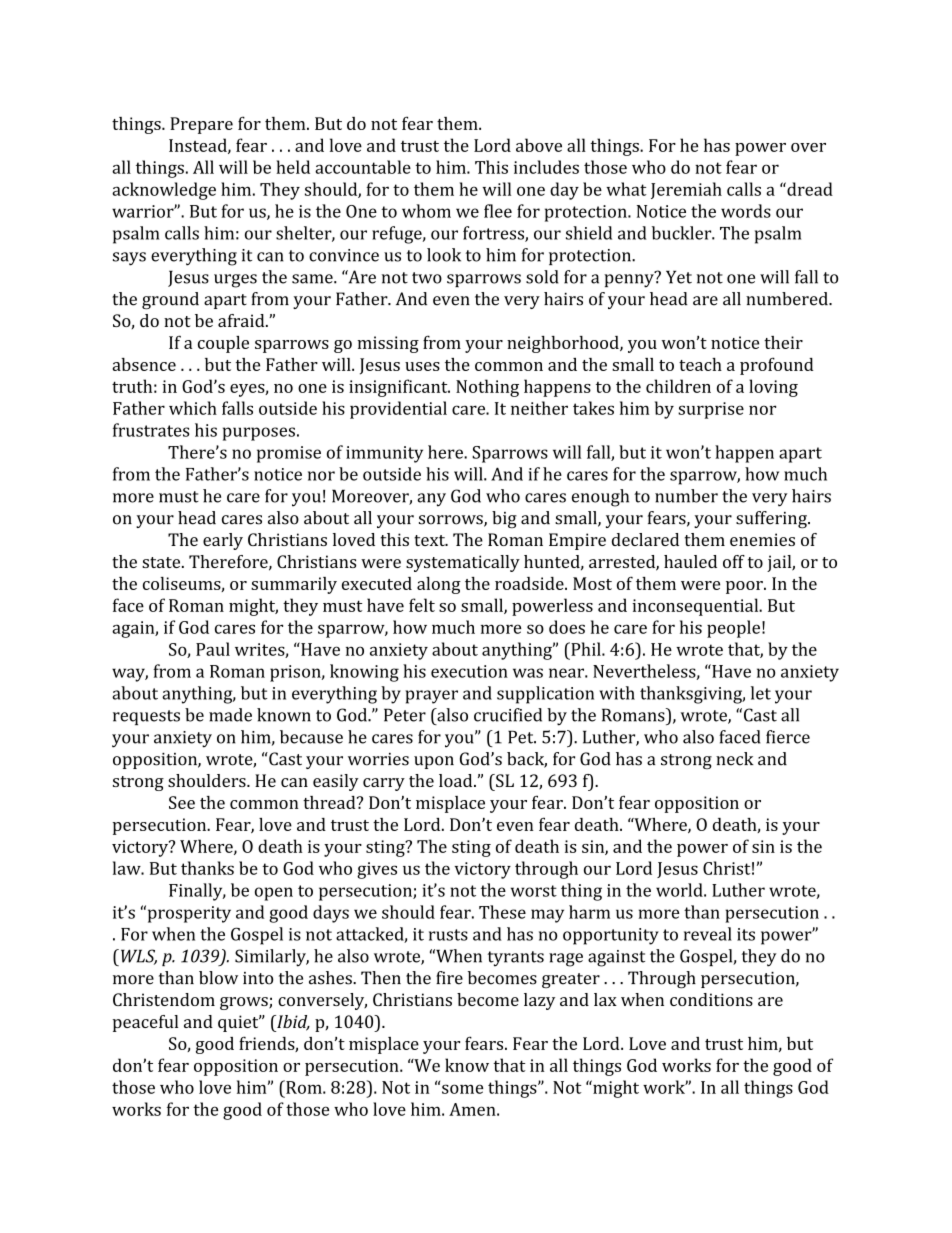 This screenshot has height=1233, width=952. I want to click on peaceful, so click(145, 1023).
